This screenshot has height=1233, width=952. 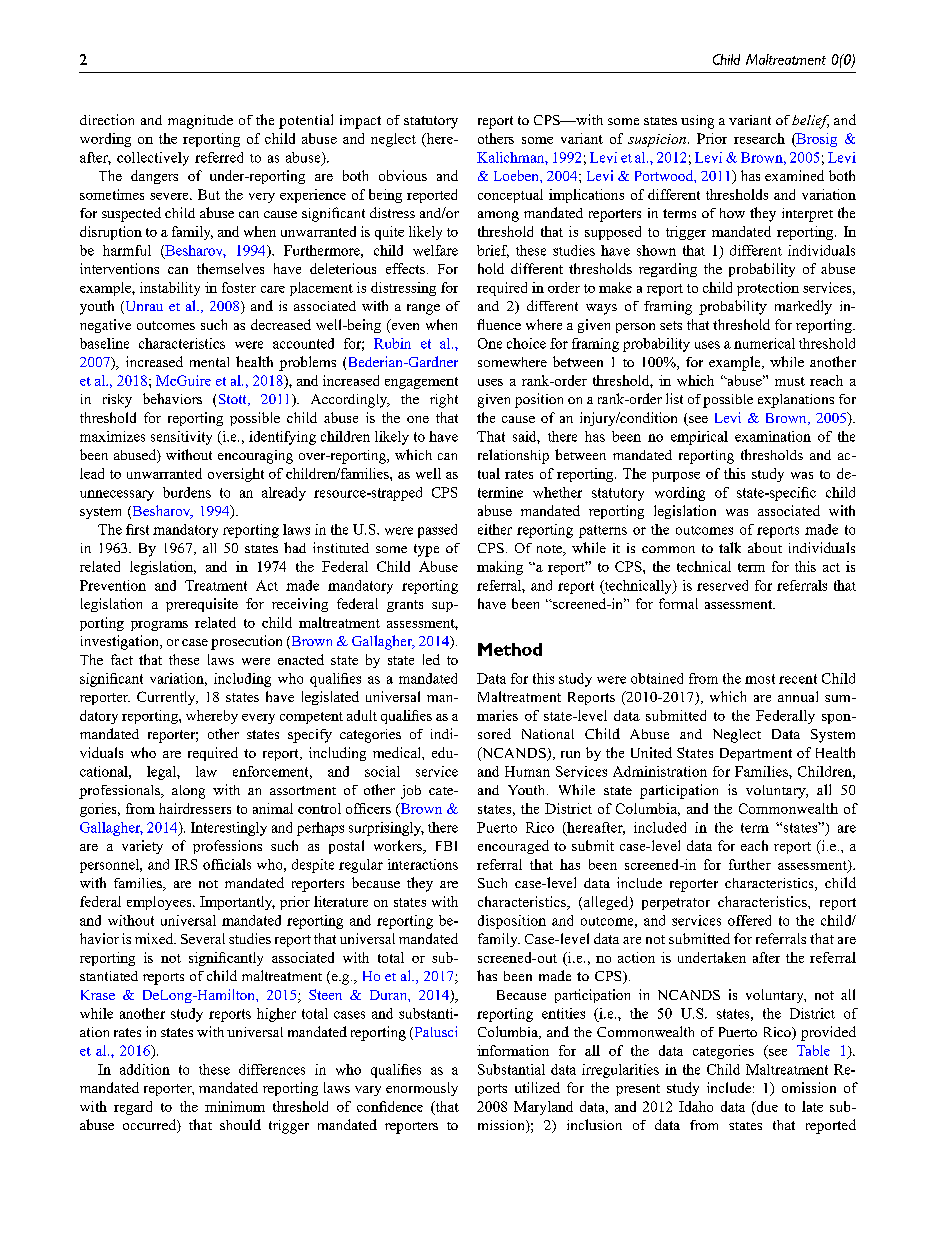 What do you see at coordinates (219, 157) in the screenshot?
I see `referred` at bounding box center [219, 157].
